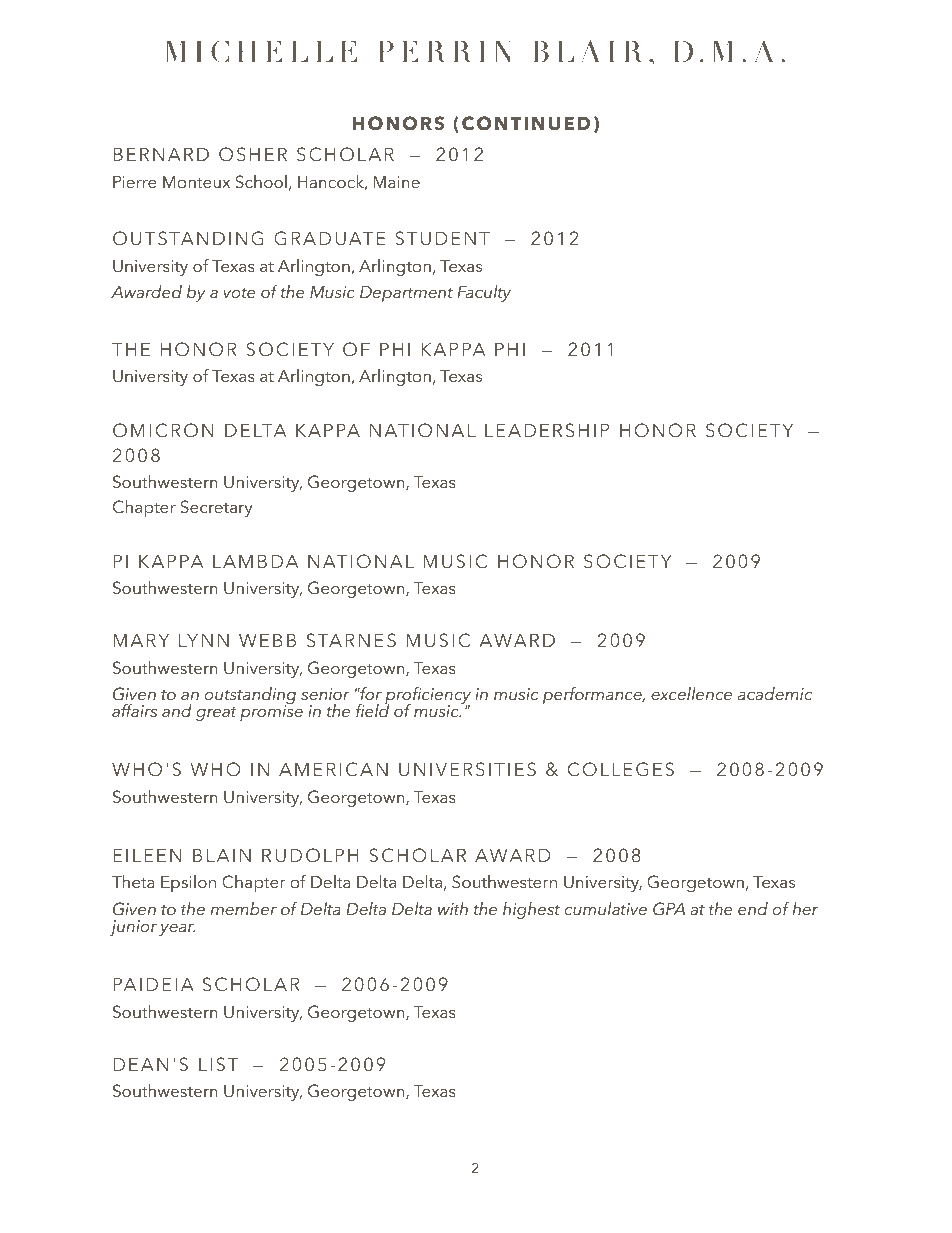  What do you see at coordinates (216, 714) in the screenshot?
I see `great` at bounding box center [216, 714].
